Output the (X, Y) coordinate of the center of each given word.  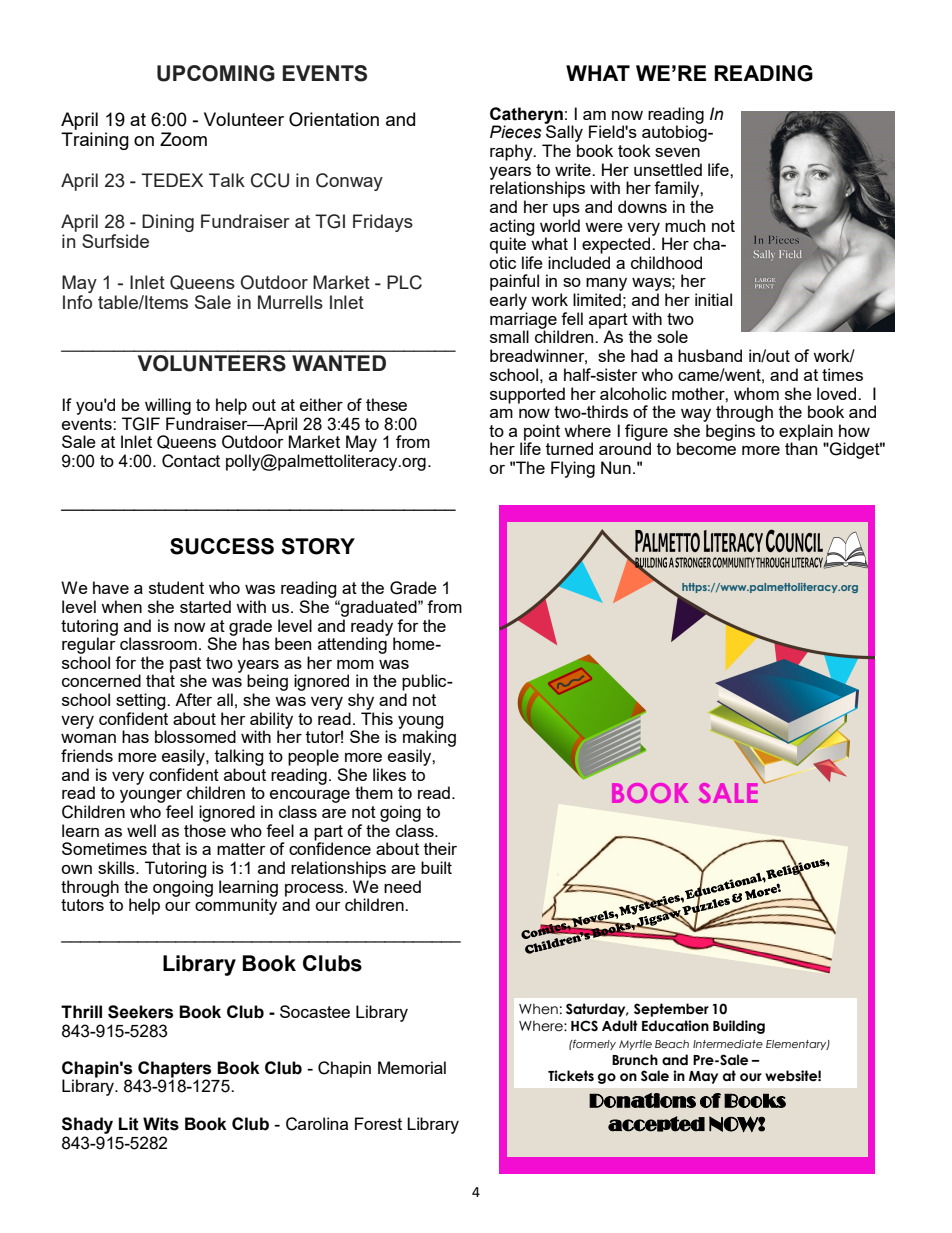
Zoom (183, 139)
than (801, 447)
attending (353, 644)
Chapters (174, 1070)
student (176, 587)
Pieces (516, 132)
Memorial (412, 1067)
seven (677, 152)
